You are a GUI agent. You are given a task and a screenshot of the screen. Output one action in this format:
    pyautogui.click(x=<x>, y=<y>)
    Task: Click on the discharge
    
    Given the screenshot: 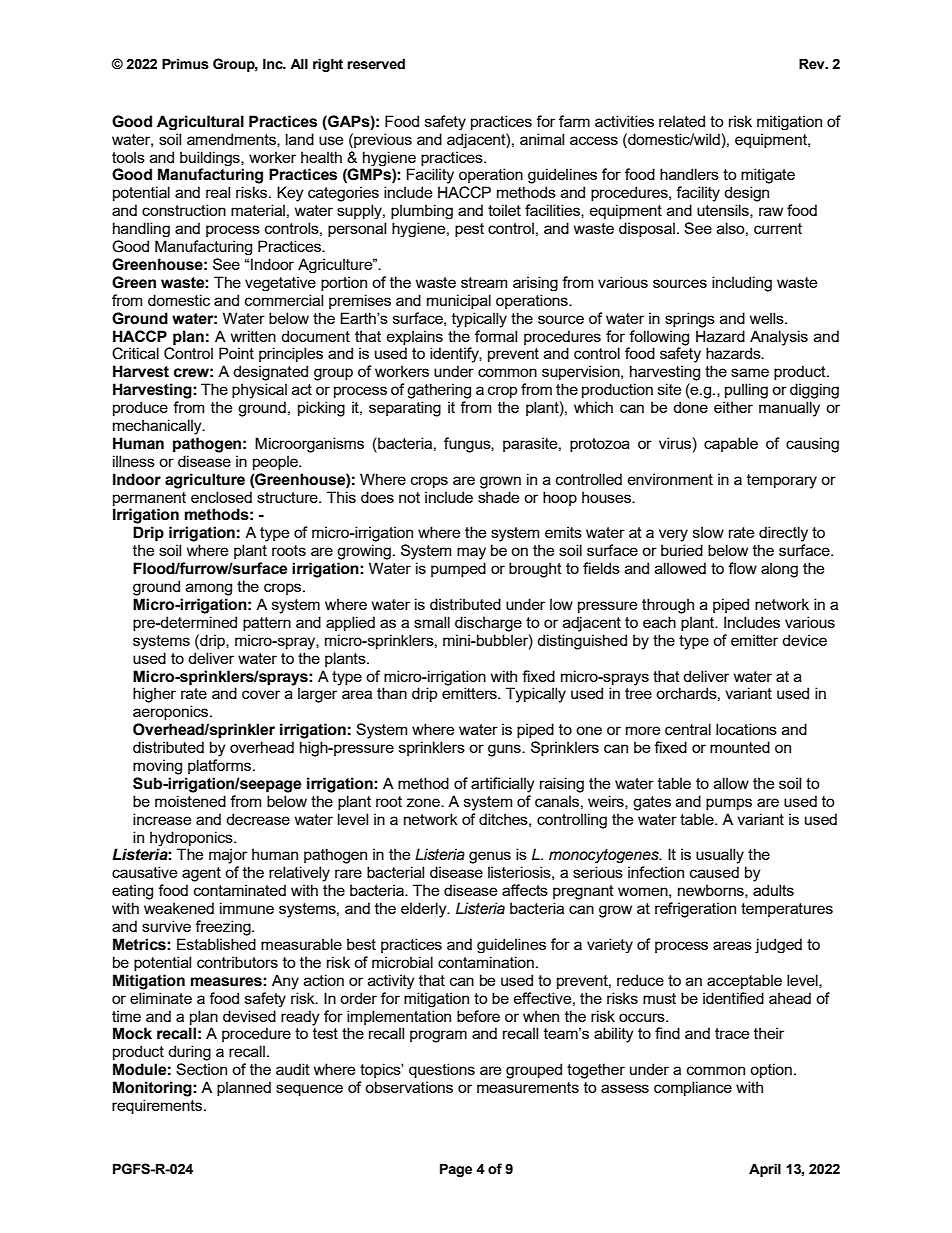 What is the action you would take?
    pyautogui.click(x=488, y=624)
